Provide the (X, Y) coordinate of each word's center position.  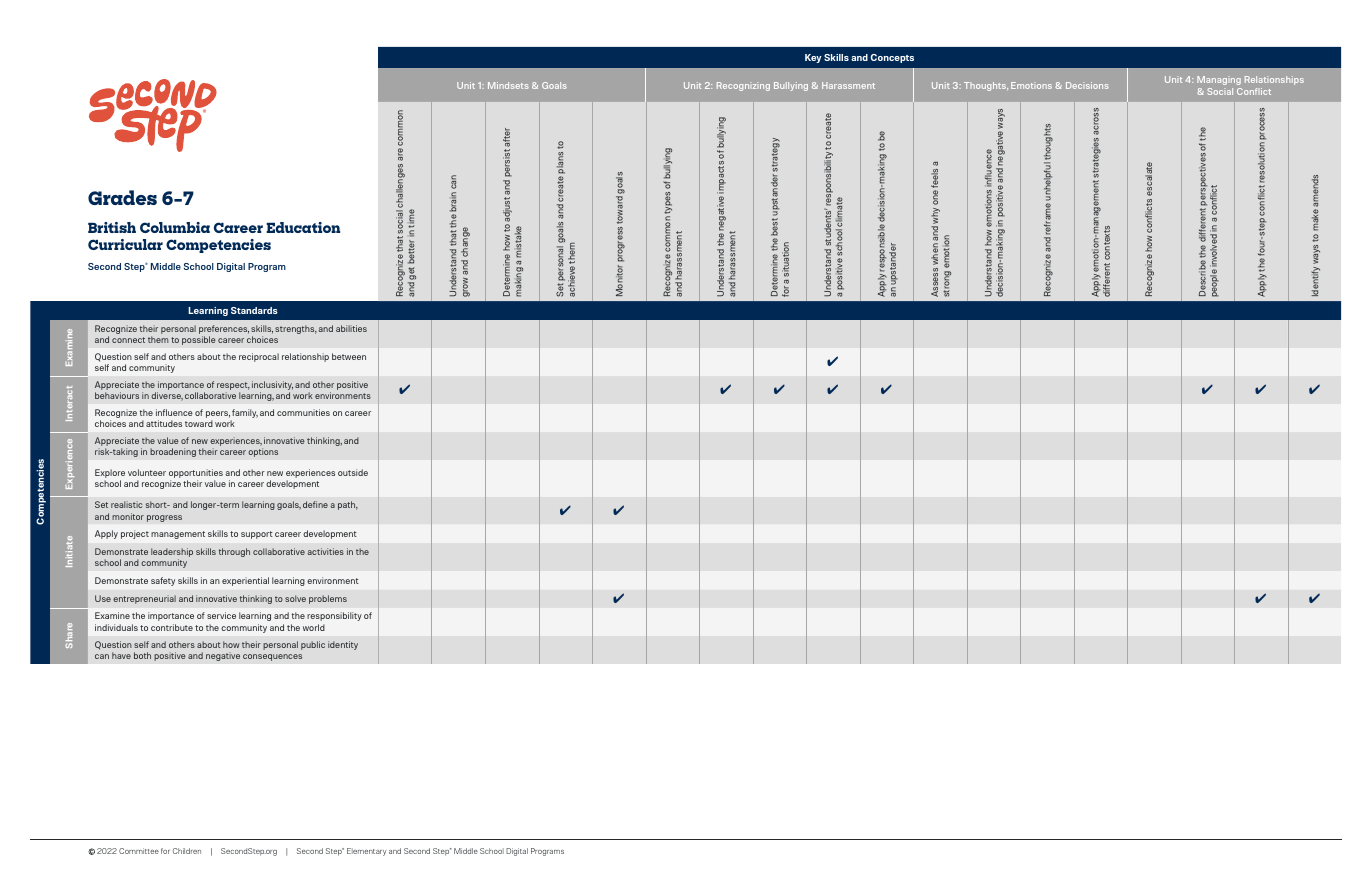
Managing (1219, 80)
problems (328, 599)
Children (187, 851)
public (313, 645)
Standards (254, 310)
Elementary (366, 852)
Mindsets (508, 85)
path (348, 505)
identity (343, 645)
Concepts (892, 58)
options (263, 452)
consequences (272, 657)
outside (353, 472)
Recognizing (743, 86)
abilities (351, 328)
